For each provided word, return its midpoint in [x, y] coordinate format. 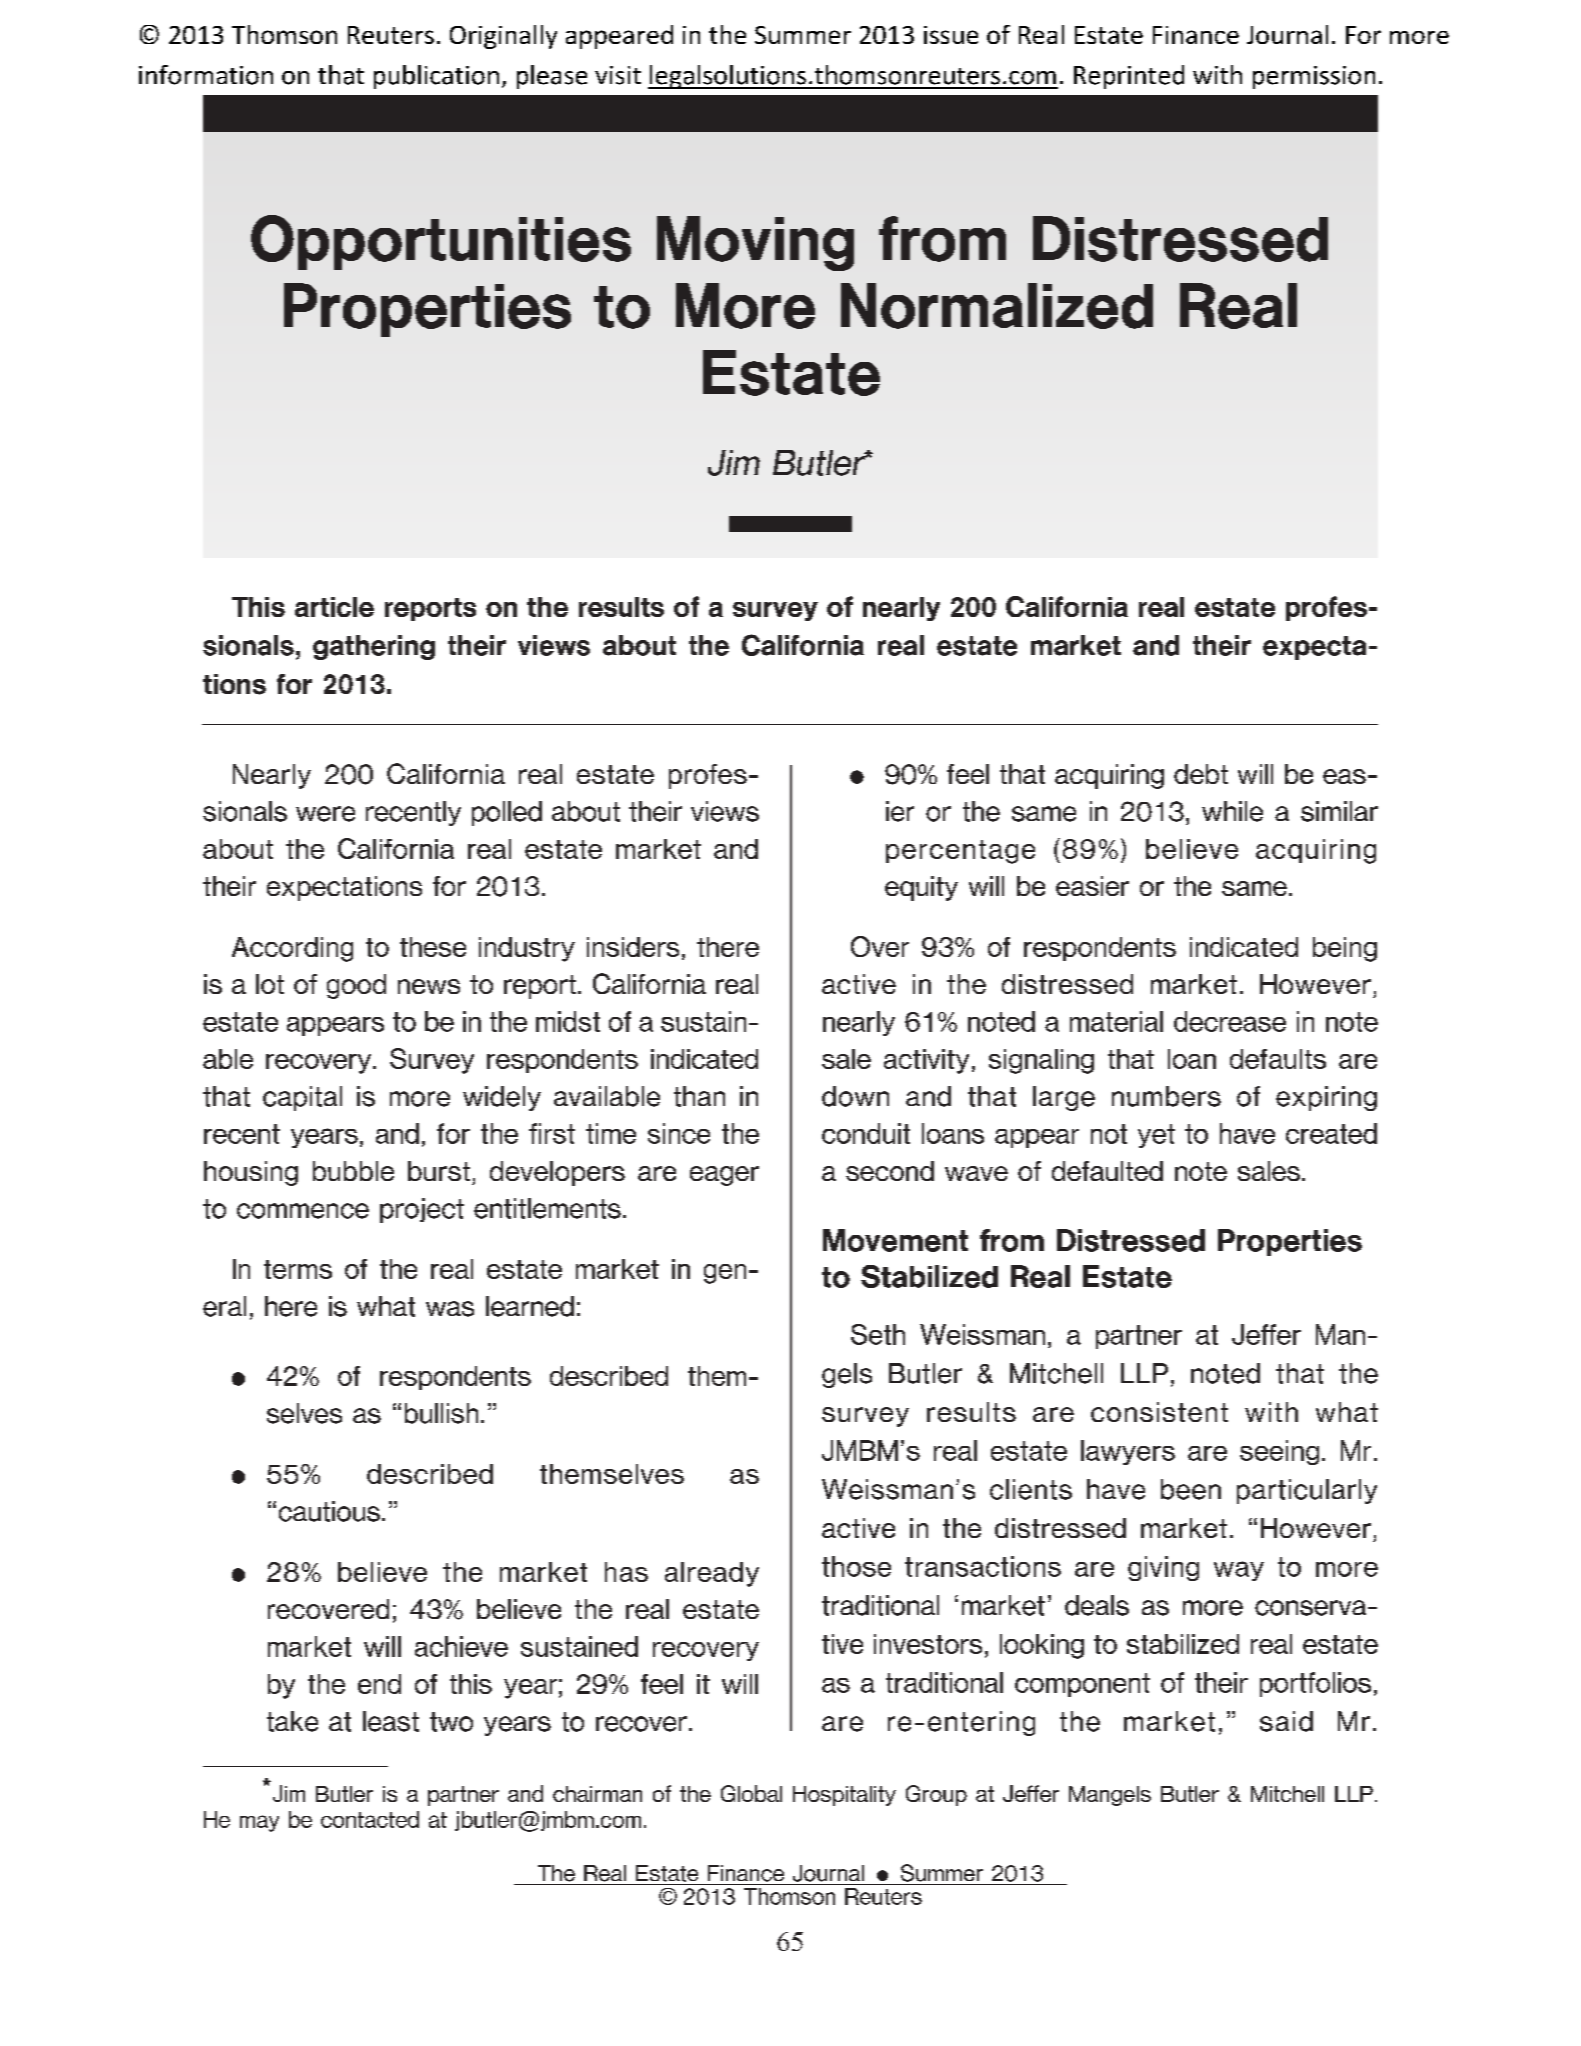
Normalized [997, 306]
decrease [1230, 1021]
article [334, 607]
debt [1201, 774]
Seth [878, 1334]
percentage [960, 852]
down [855, 1096]
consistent [1159, 1412]
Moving [755, 243]
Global [751, 1793]
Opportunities [441, 242]
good [356, 986]
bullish [441, 1413]
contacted [370, 1819]
